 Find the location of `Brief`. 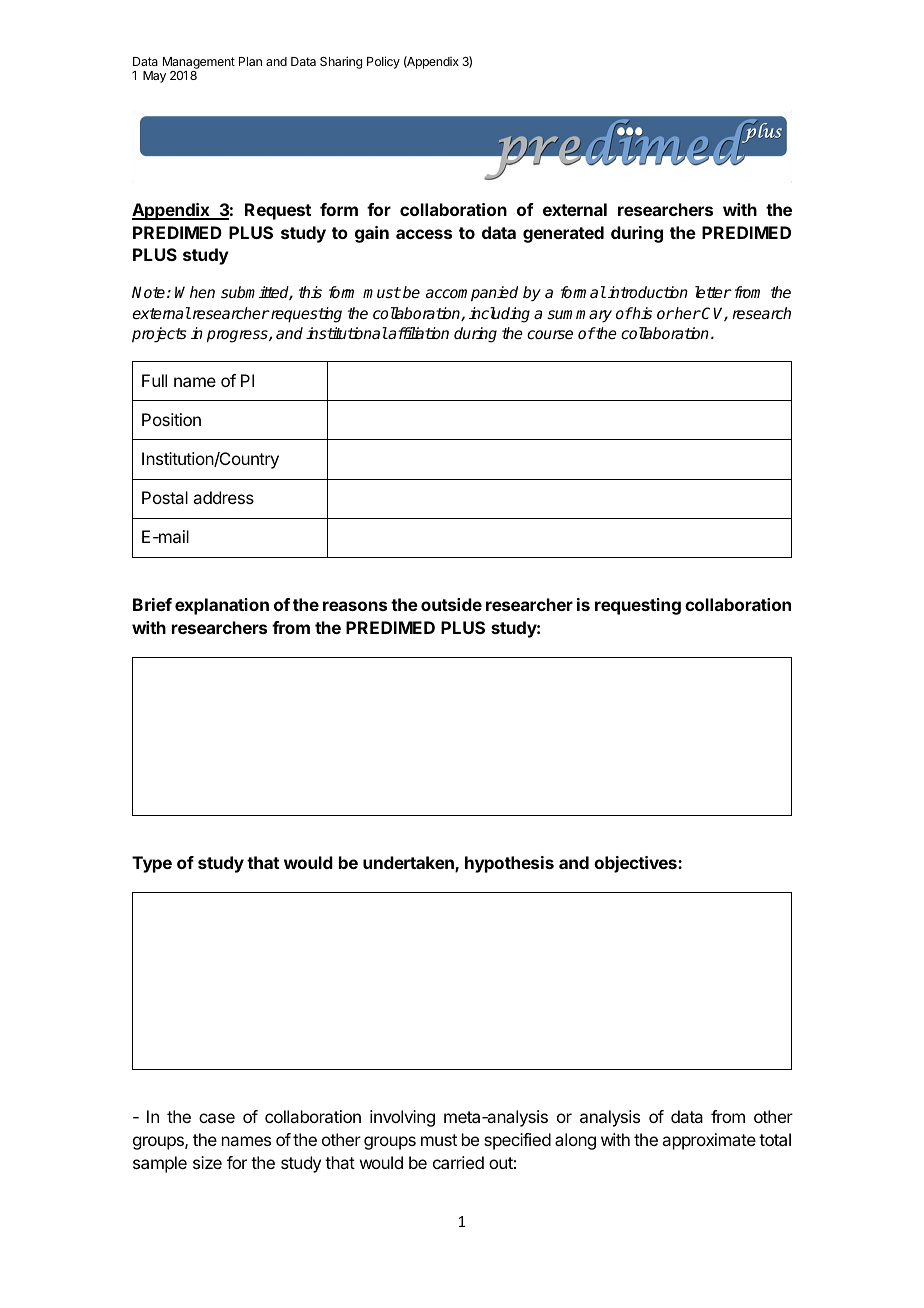

Brief is located at coordinates (152, 604).
